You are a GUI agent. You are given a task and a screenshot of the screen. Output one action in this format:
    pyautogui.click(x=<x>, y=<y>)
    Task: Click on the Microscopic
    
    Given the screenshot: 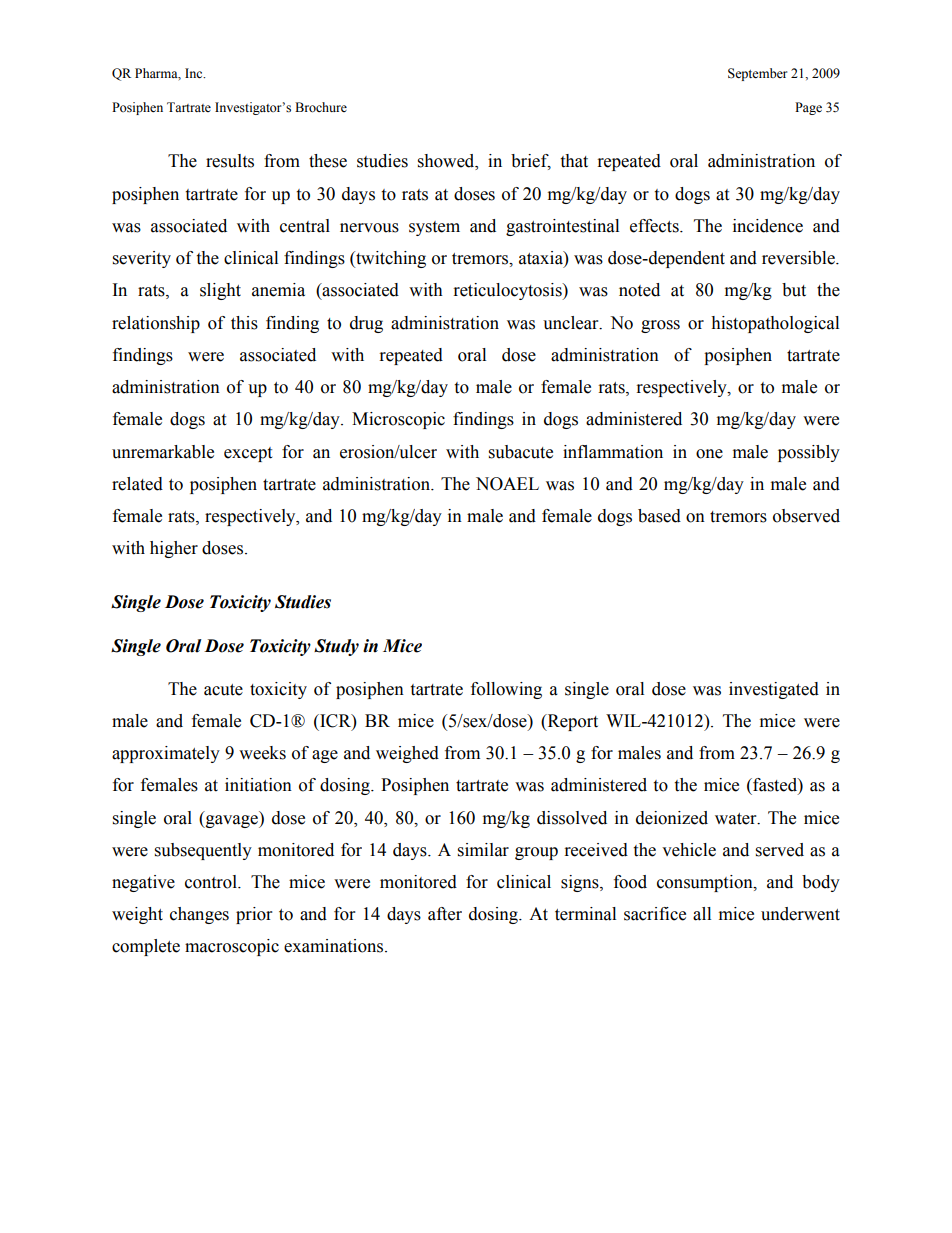 What is the action you would take?
    pyautogui.click(x=398, y=420)
